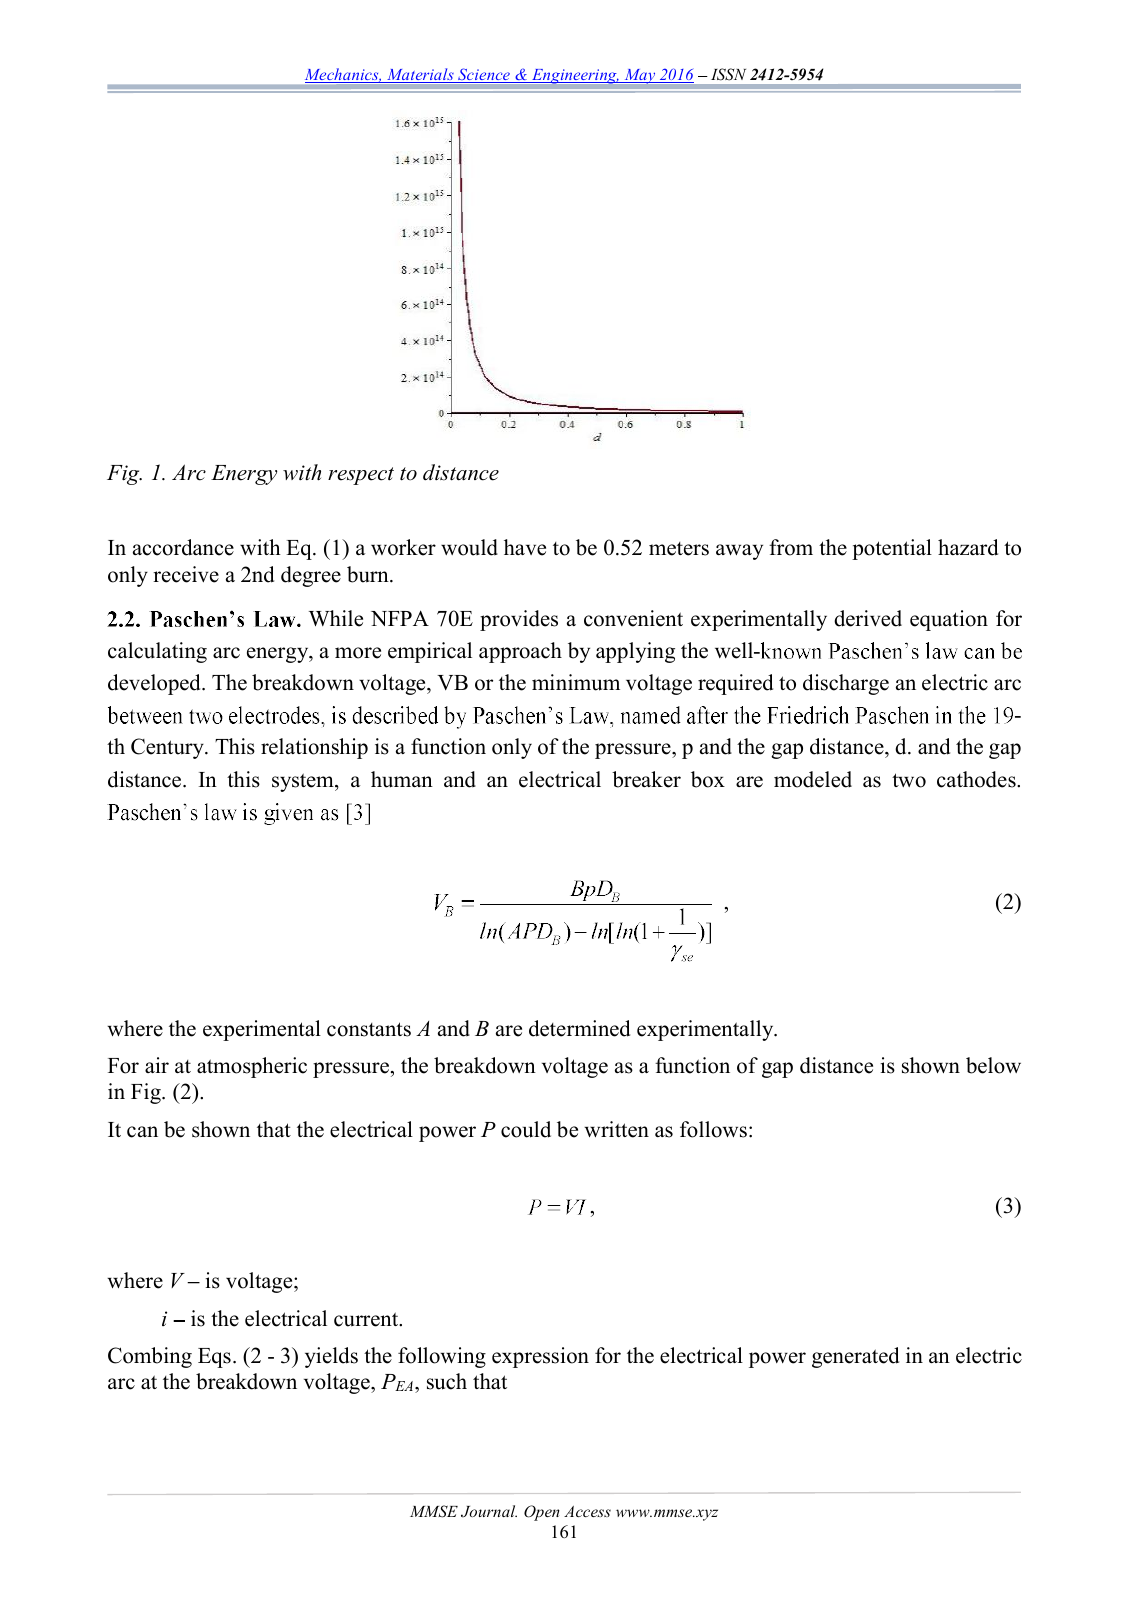  What do you see at coordinates (304, 782) in the screenshot?
I see `system` at bounding box center [304, 782].
